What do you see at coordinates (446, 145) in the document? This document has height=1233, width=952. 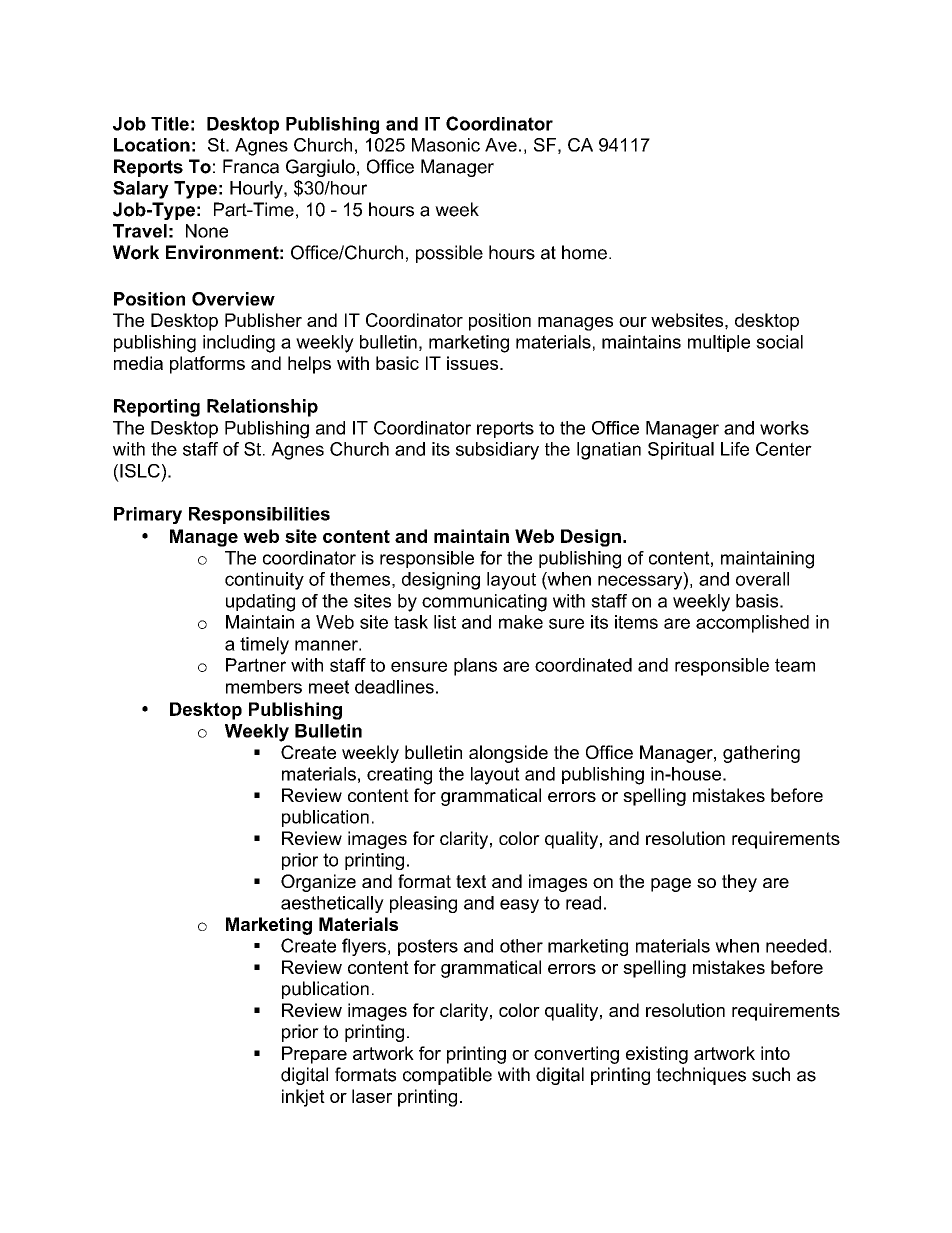 I see `Masonic` at bounding box center [446, 145].
